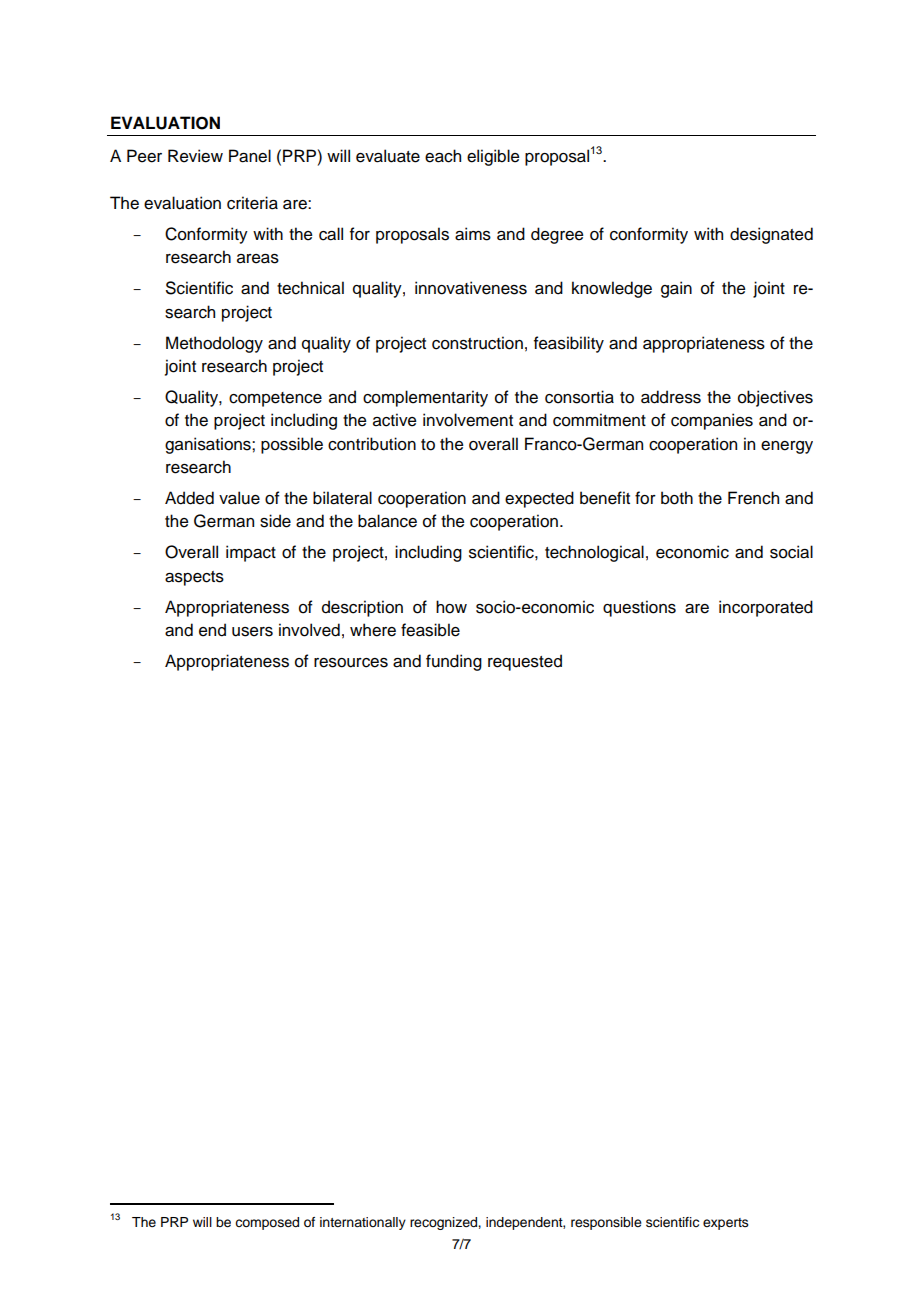 This screenshot has width=924, height=1308. What do you see at coordinates (363, 1223) in the screenshot?
I see `internationally` at bounding box center [363, 1223].
